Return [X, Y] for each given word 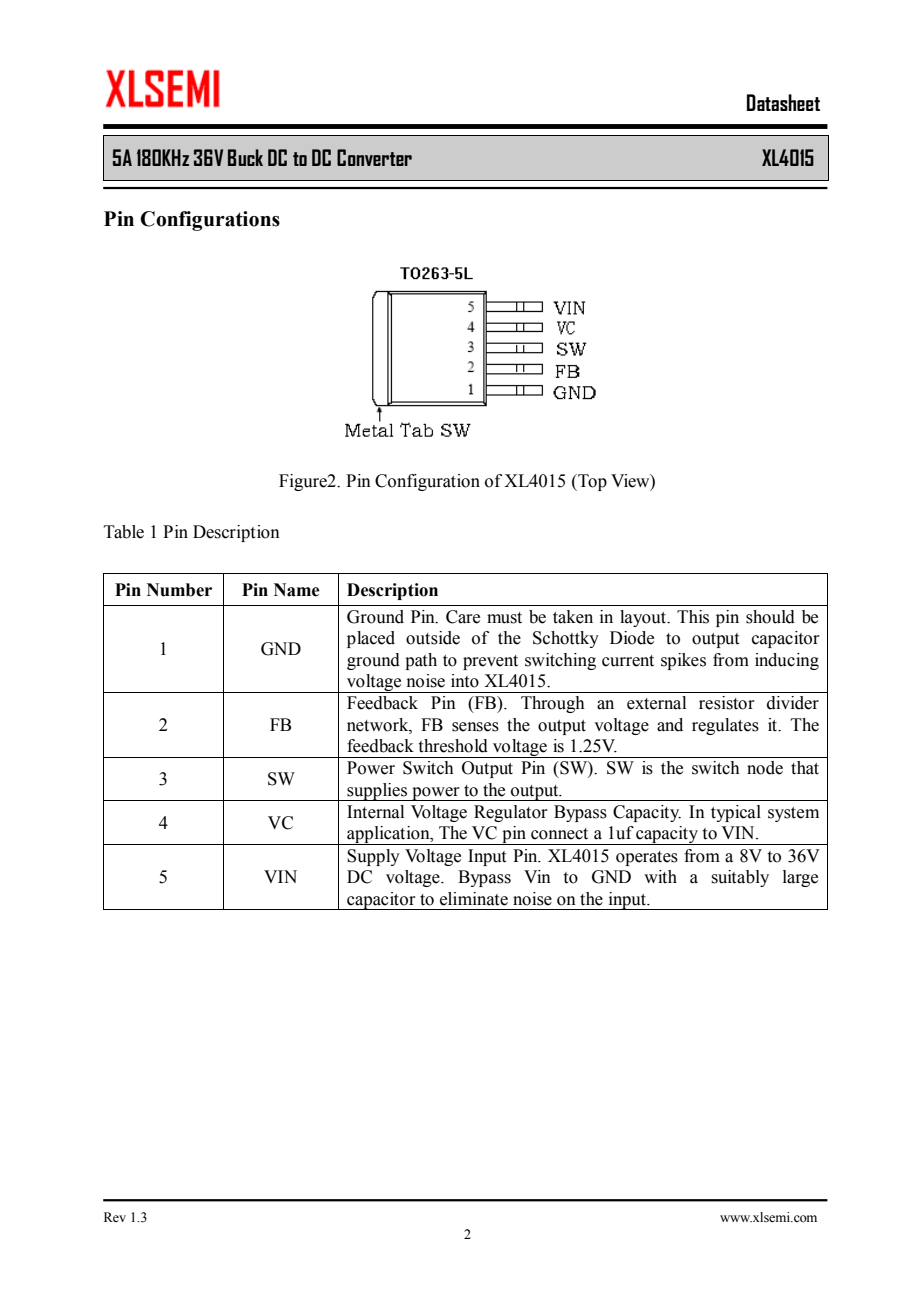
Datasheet [783, 102]
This [693, 617]
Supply [373, 857]
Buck [245, 157]
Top [591, 482]
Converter [374, 157]
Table [124, 532]
